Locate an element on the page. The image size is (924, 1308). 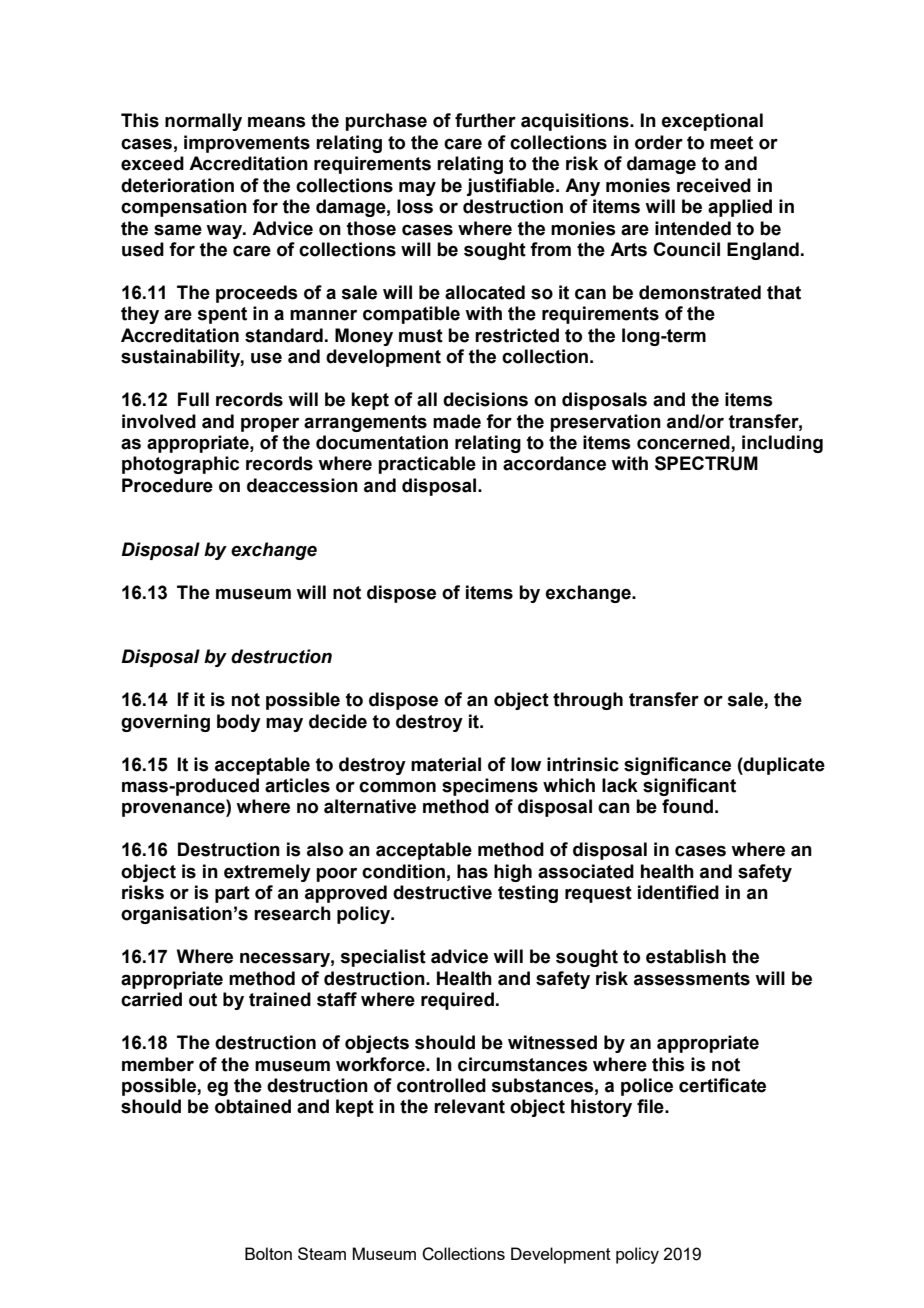
body is located at coordinates (239, 723).
